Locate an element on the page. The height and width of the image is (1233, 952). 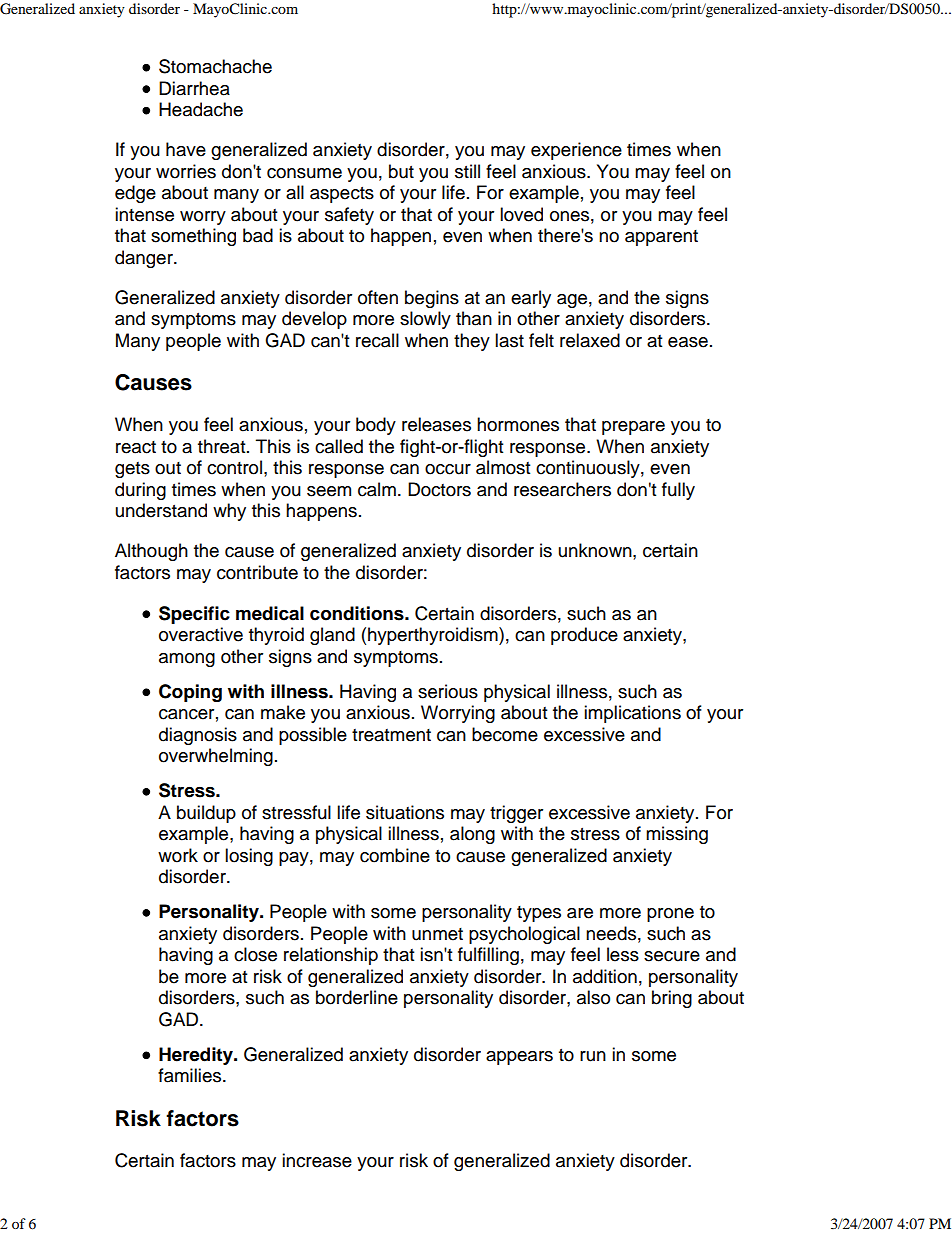
borderline is located at coordinates (357, 997).
